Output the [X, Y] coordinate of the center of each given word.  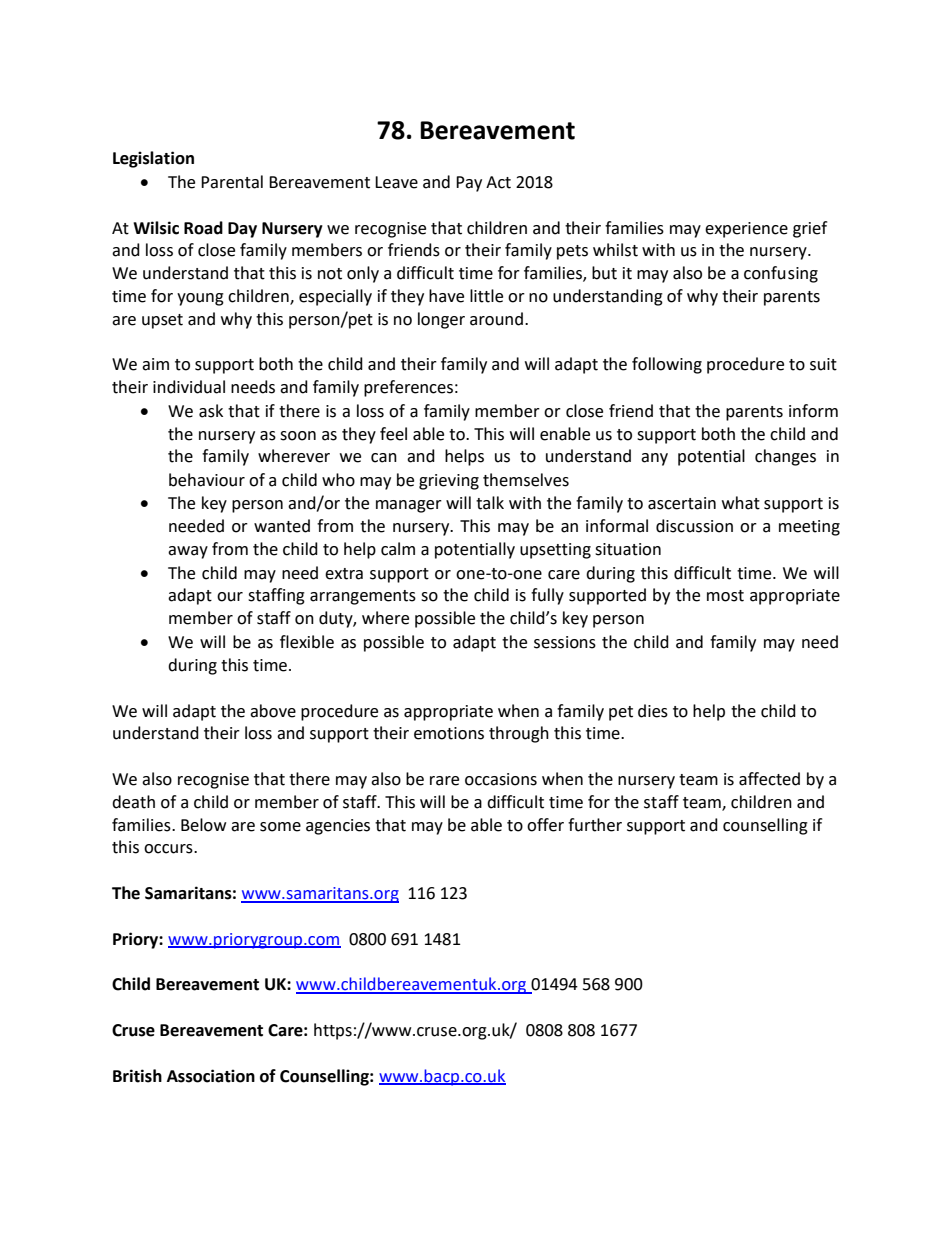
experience [746, 230]
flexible [307, 642]
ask [211, 411]
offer [545, 825]
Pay [469, 184]
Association [211, 1076]
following [667, 365]
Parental [232, 182]
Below [203, 825]
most [725, 596]
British [137, 1076]
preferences [408, 388]
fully [547, 596]
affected [769, 779]
